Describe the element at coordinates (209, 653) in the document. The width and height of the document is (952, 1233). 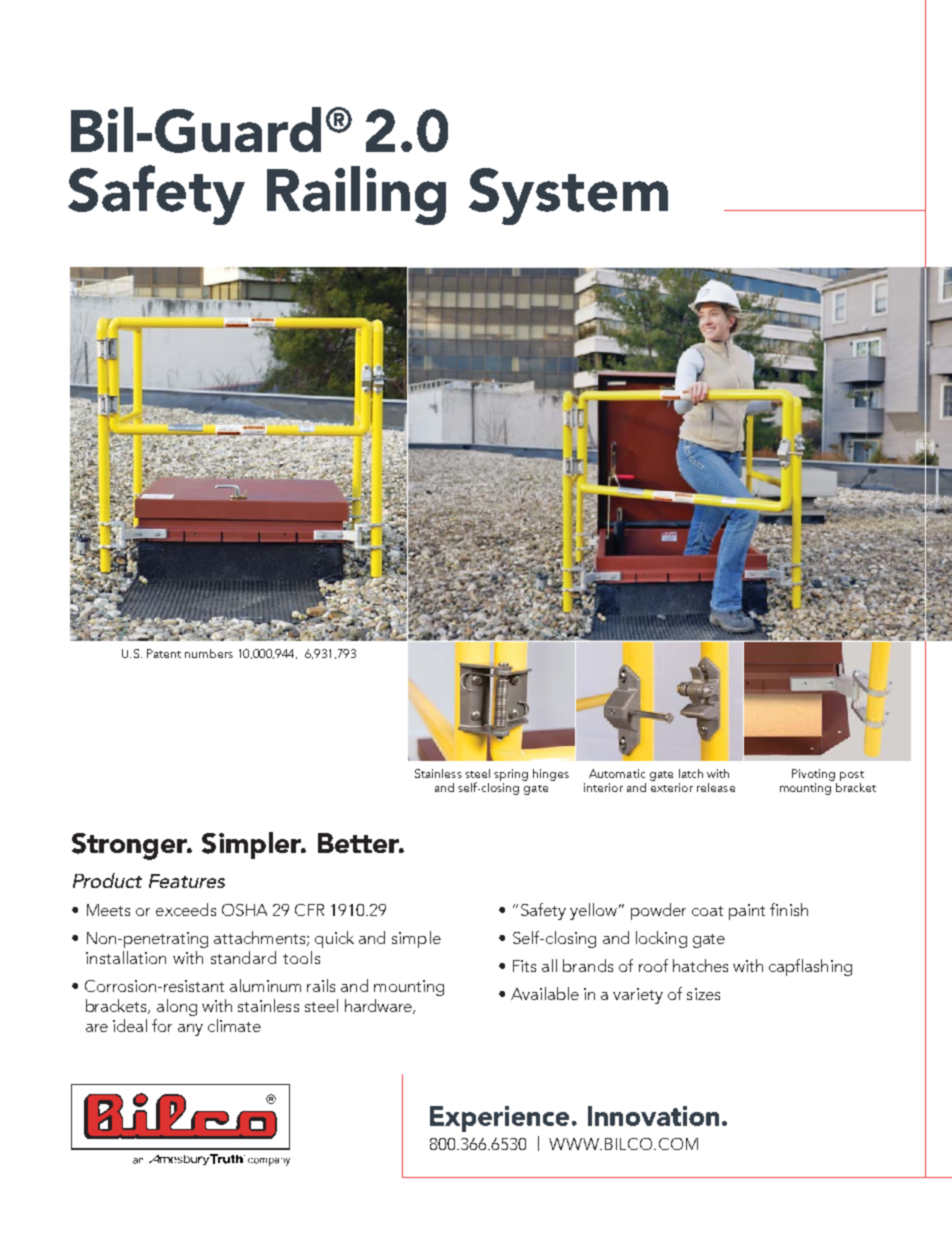
I see `numbers` at that location.
